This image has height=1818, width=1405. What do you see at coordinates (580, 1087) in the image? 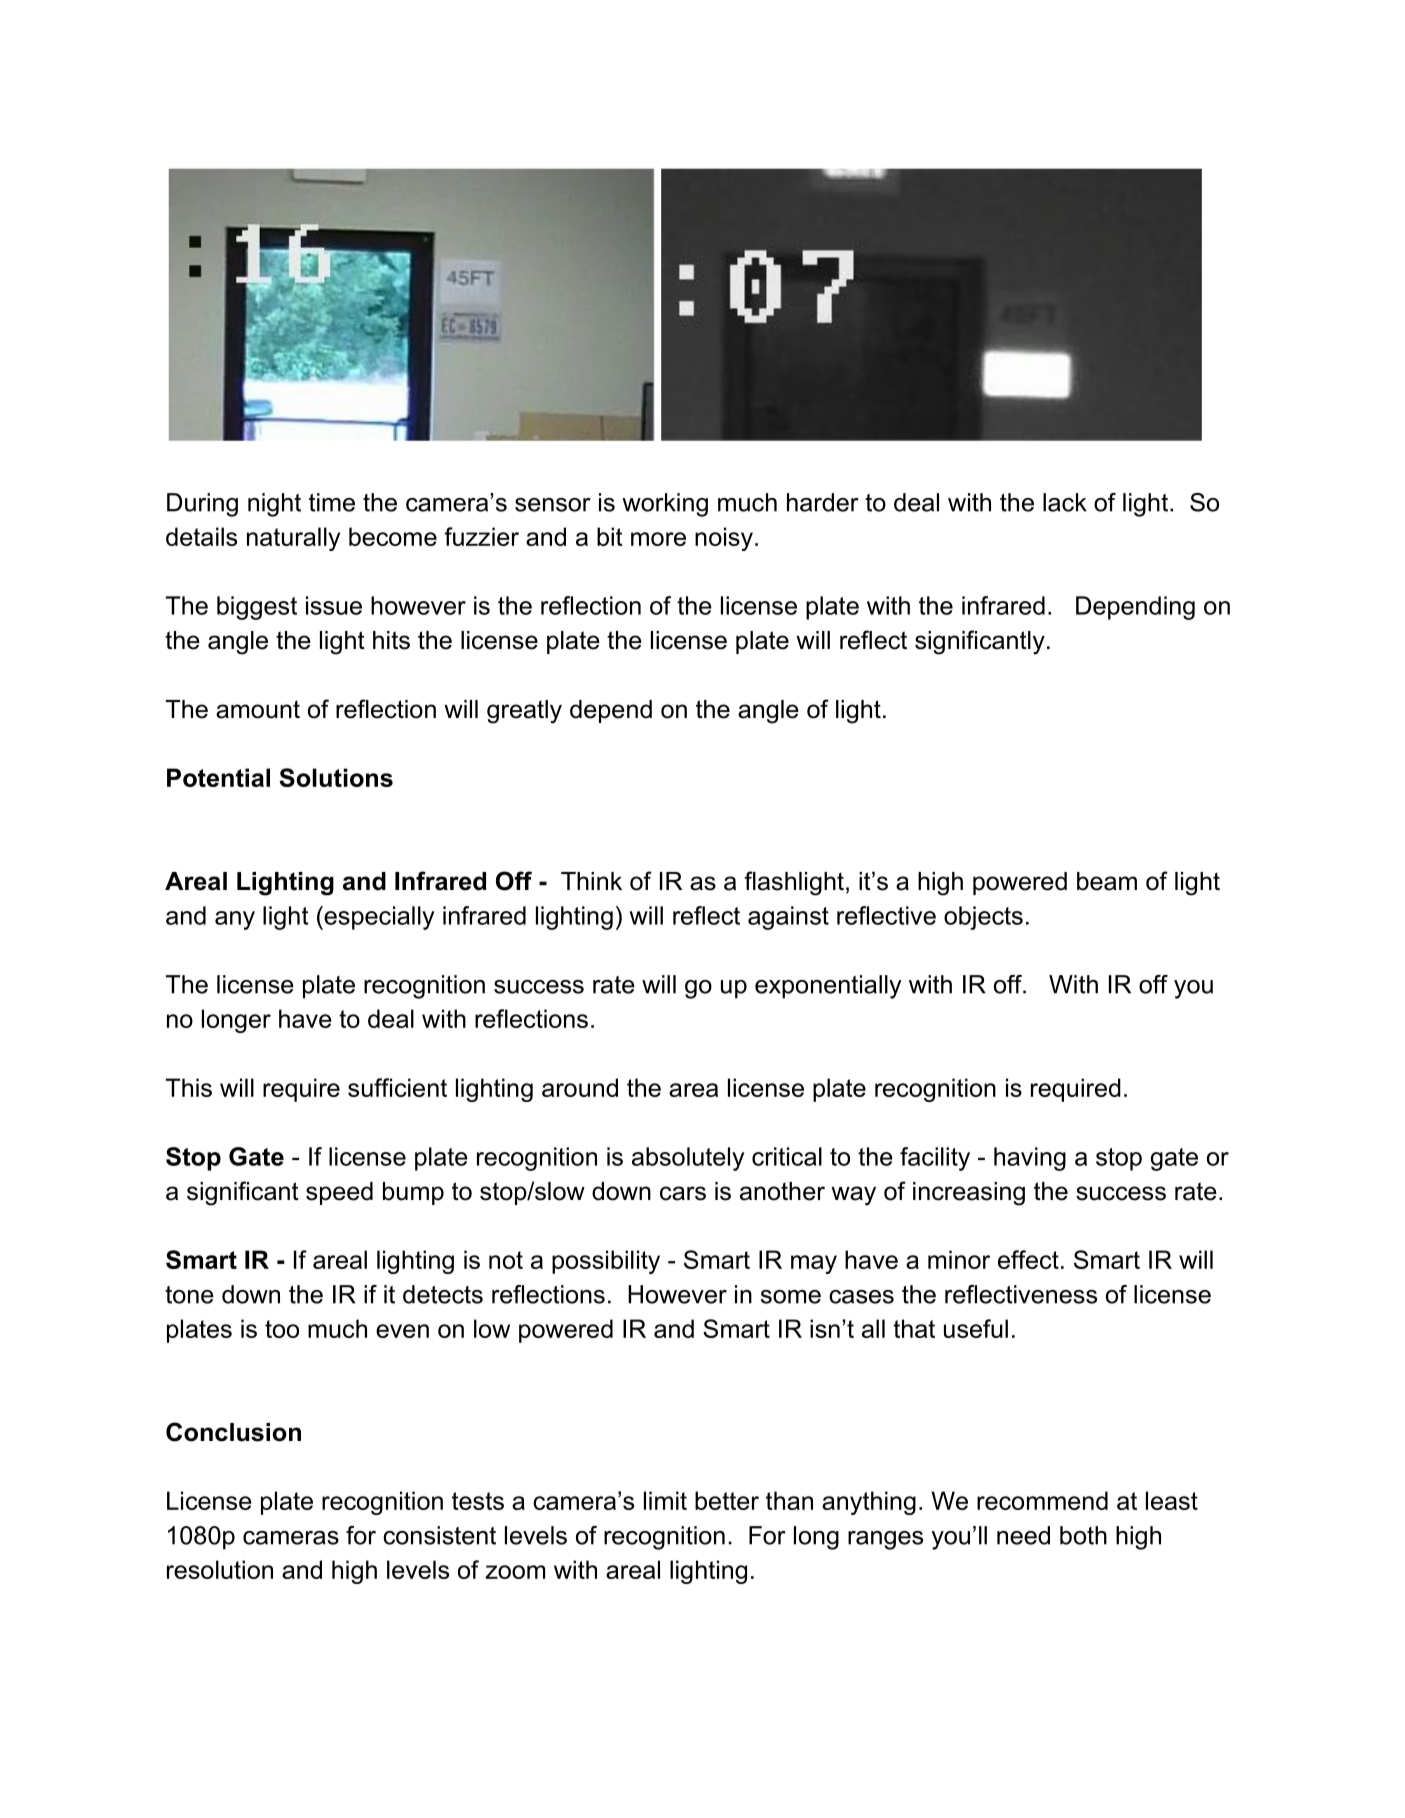
I see `around` at bounding box center [580, 1087].
